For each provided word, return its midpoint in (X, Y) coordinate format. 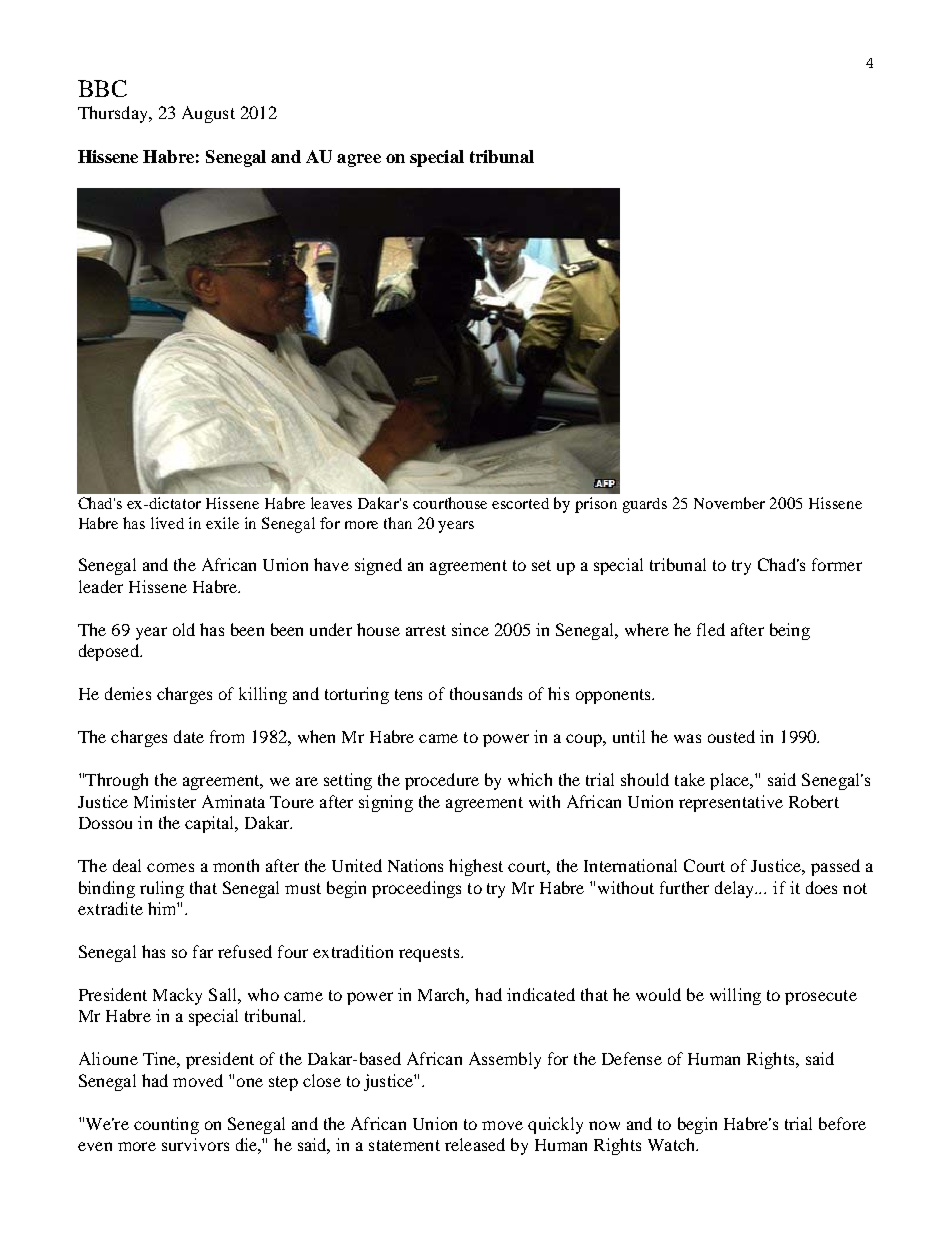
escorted (520, 503)
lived (167, 523)
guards (645, 505)
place (731, 781)
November (729, 503)
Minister (165, 801)
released (475, 1144)
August (208, 114)
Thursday (114, 114)
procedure (442, 781)
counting (166, 1125)
